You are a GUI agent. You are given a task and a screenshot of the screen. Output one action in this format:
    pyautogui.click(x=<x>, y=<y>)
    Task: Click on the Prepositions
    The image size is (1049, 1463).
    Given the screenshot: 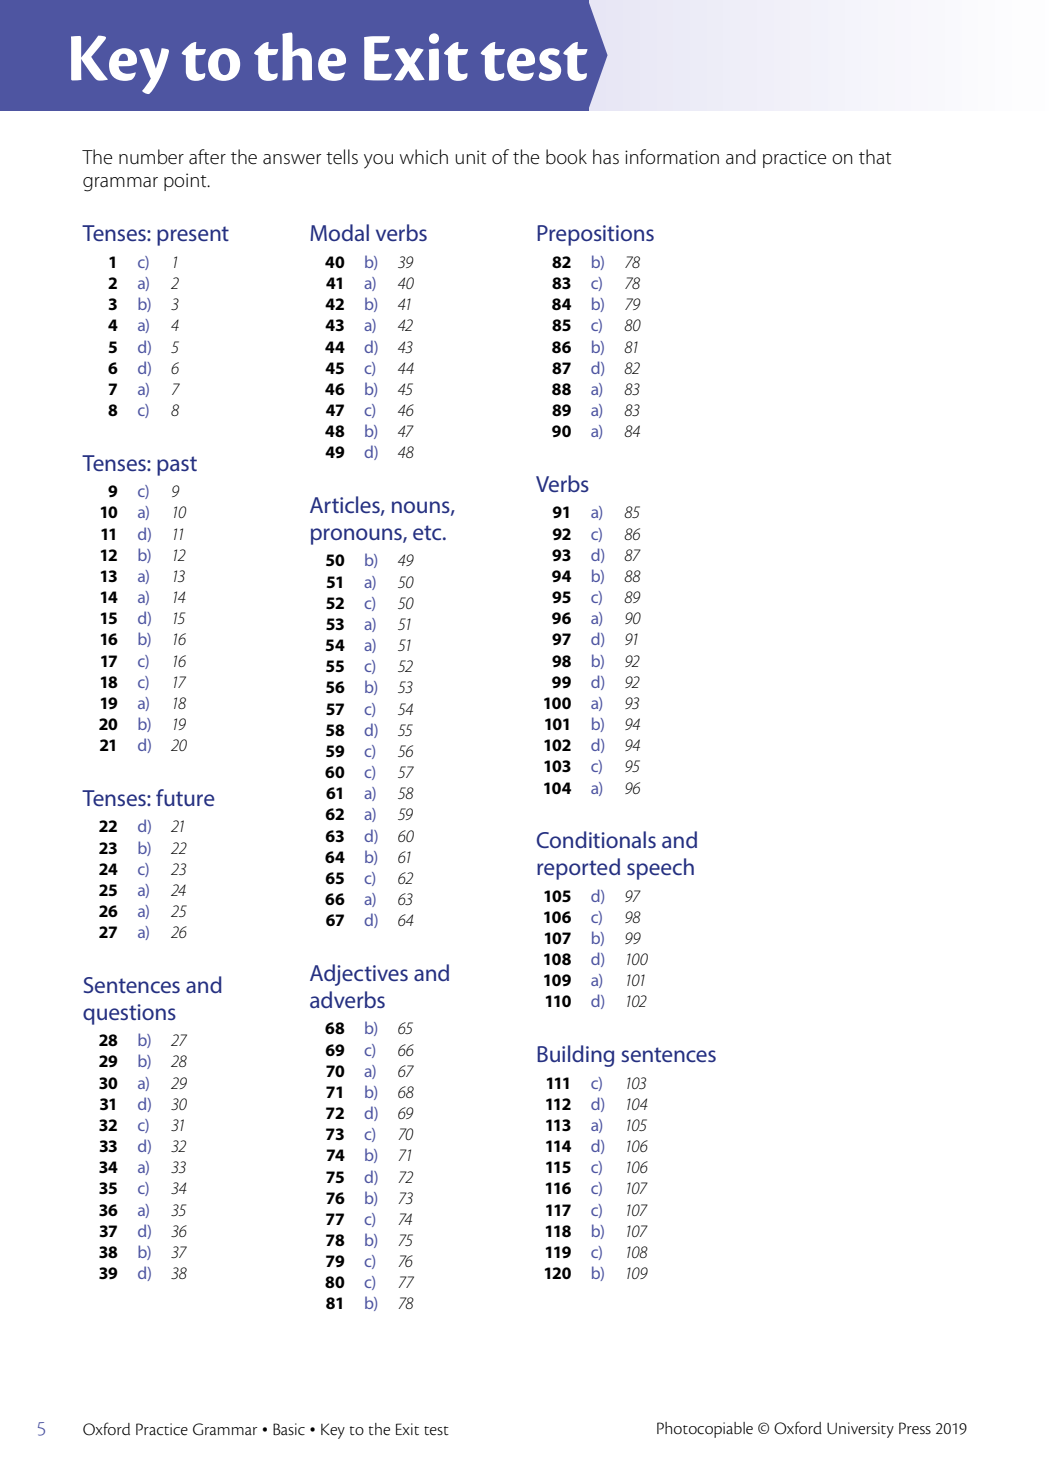 What is the action you would take?
    pyautogui.click(x=595, y=235)
